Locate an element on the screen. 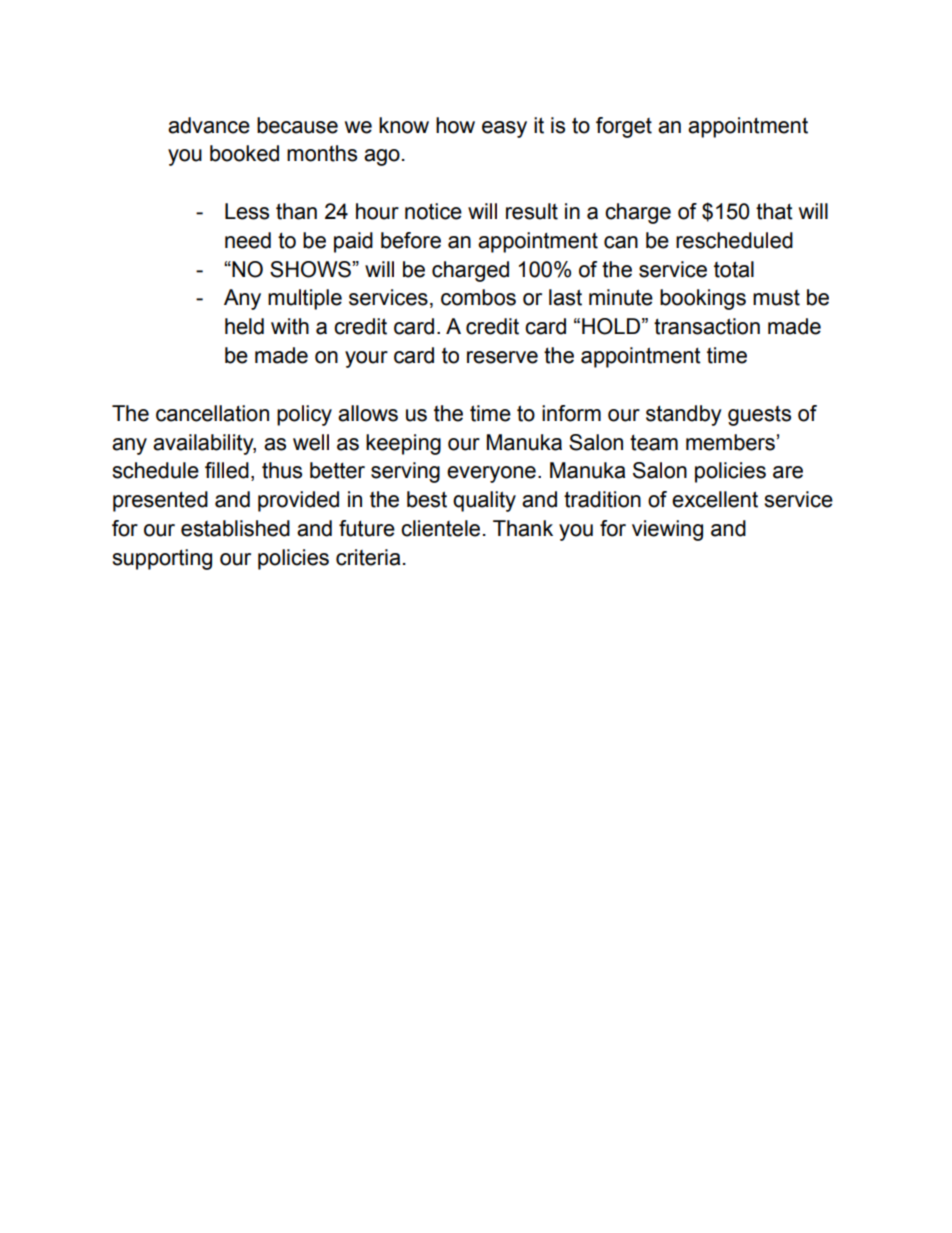 The width and height of the screenshot is (952, 1233). inform is located at coordinates (571, 413).
